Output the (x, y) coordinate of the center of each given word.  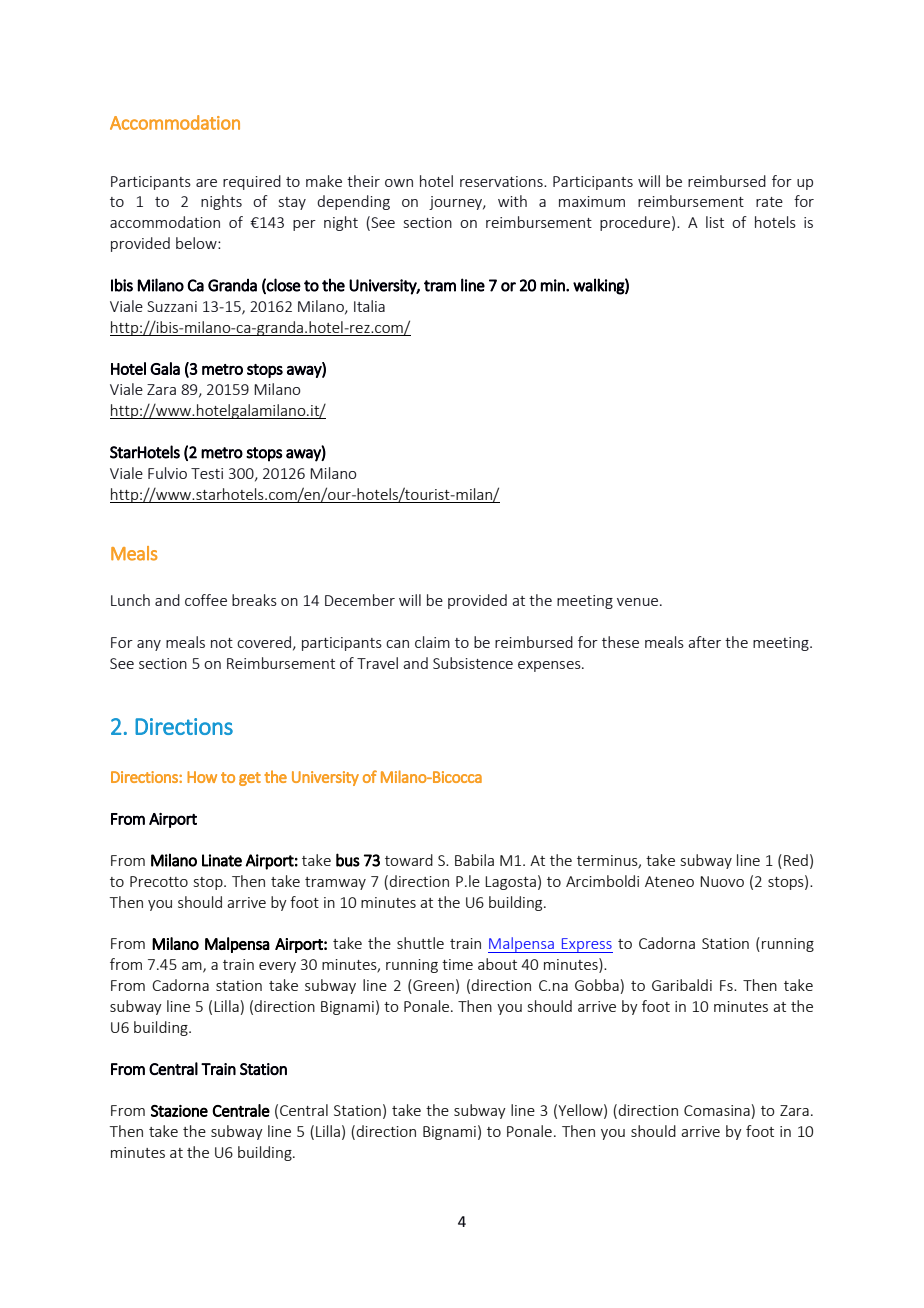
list (715, 222)
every (277, 967)
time (457, 964)
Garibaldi (682, 985)
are (206, 183)
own (399, 183)
